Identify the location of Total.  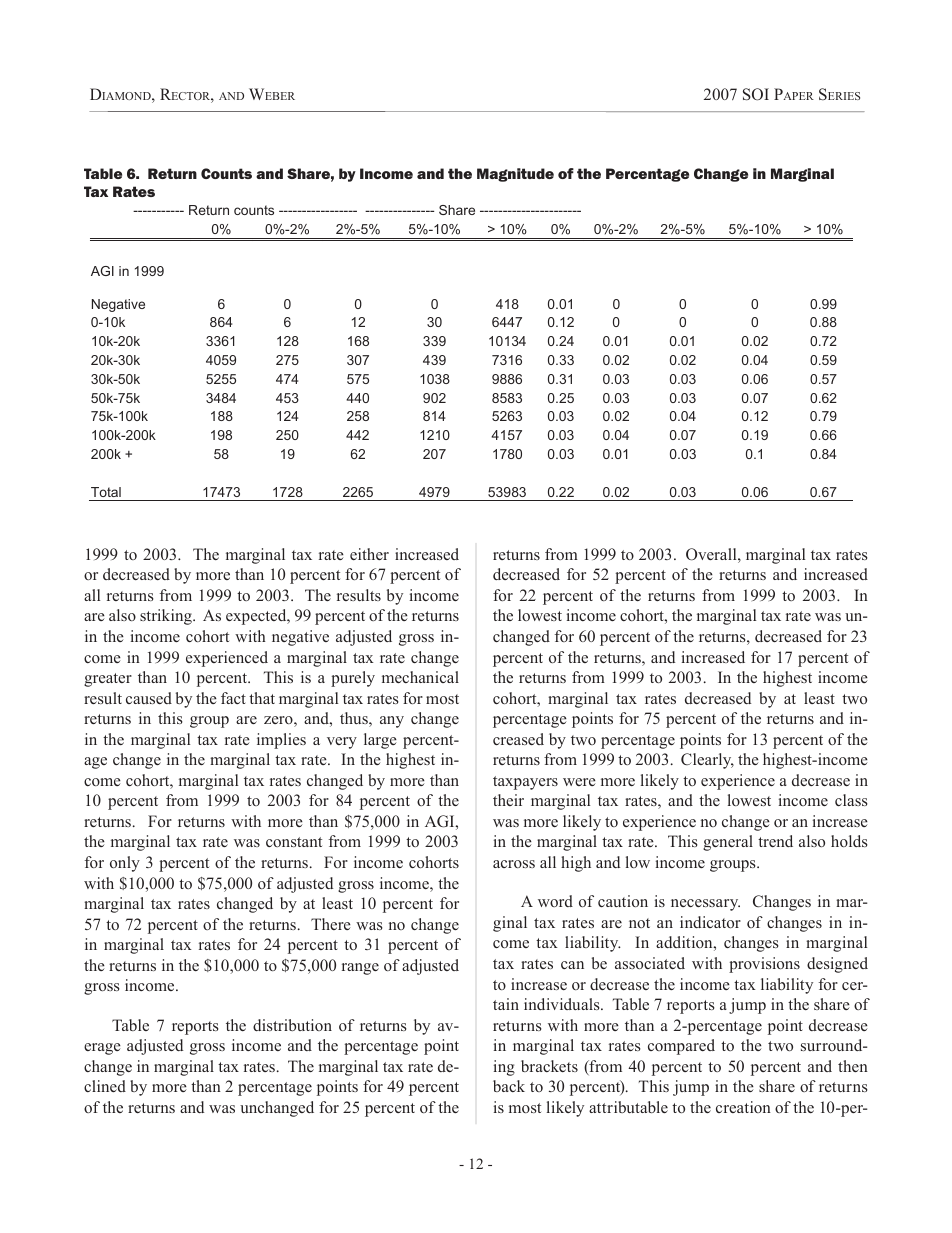
(106, 492).
